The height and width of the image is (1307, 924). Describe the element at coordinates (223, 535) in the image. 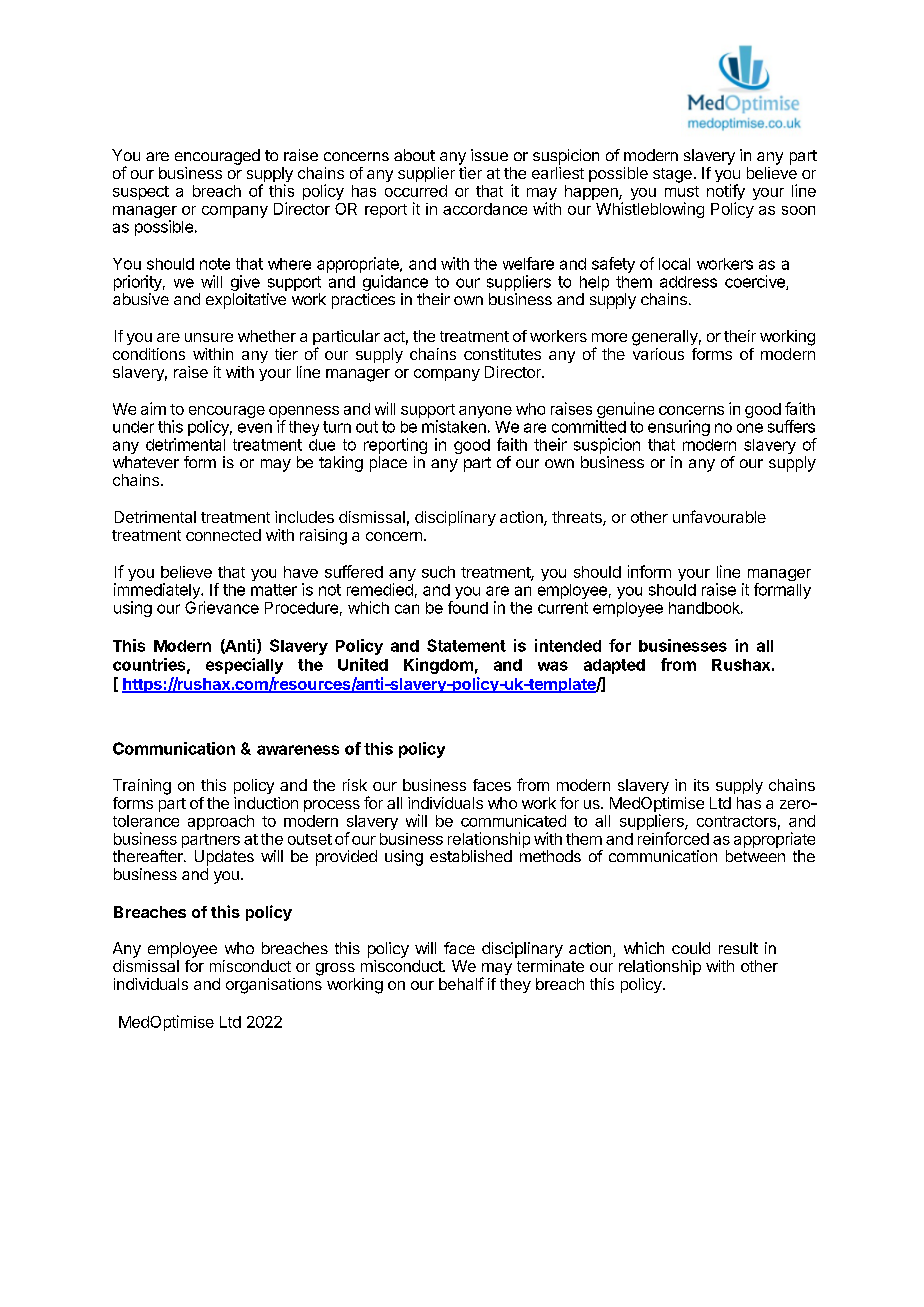

I see `connected` at that location.
